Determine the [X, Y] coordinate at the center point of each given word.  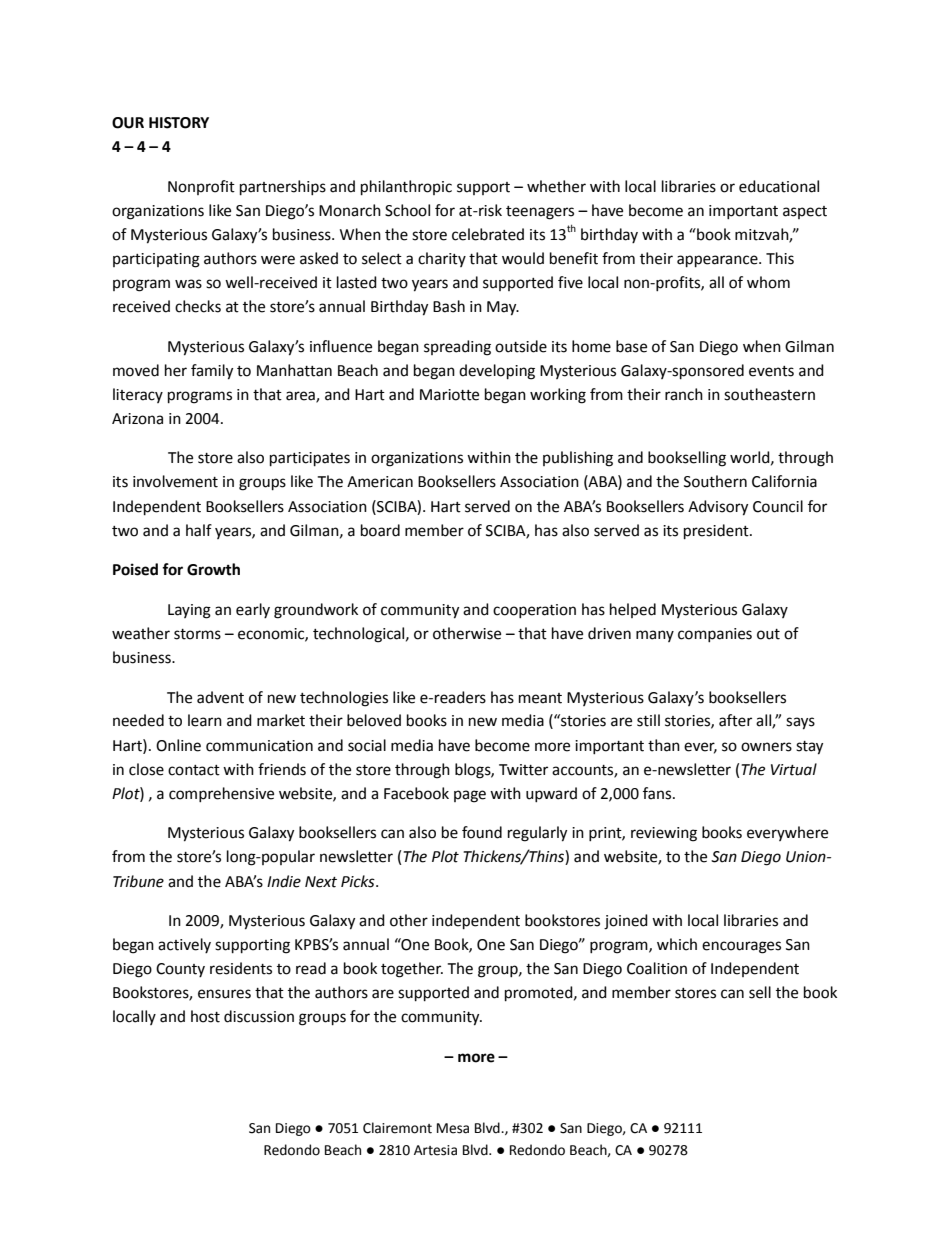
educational [779, 186]
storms [197, 634]
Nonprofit [201, 187]
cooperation [534, 611]
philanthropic [406, 188]
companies [715, 635]
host [205, 1016]
